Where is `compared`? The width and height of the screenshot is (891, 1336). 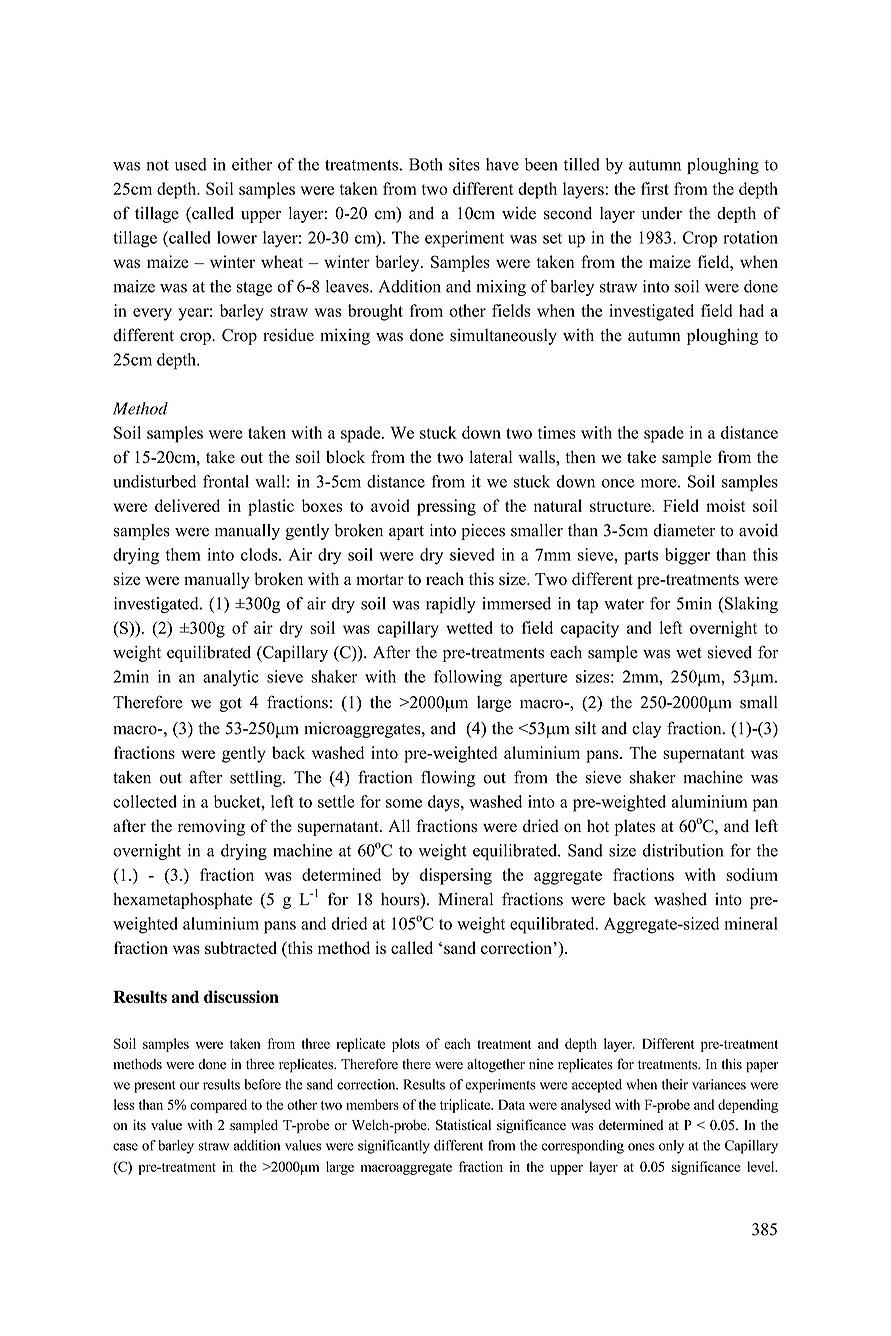
compared is located at coordinates (218, 1106).
